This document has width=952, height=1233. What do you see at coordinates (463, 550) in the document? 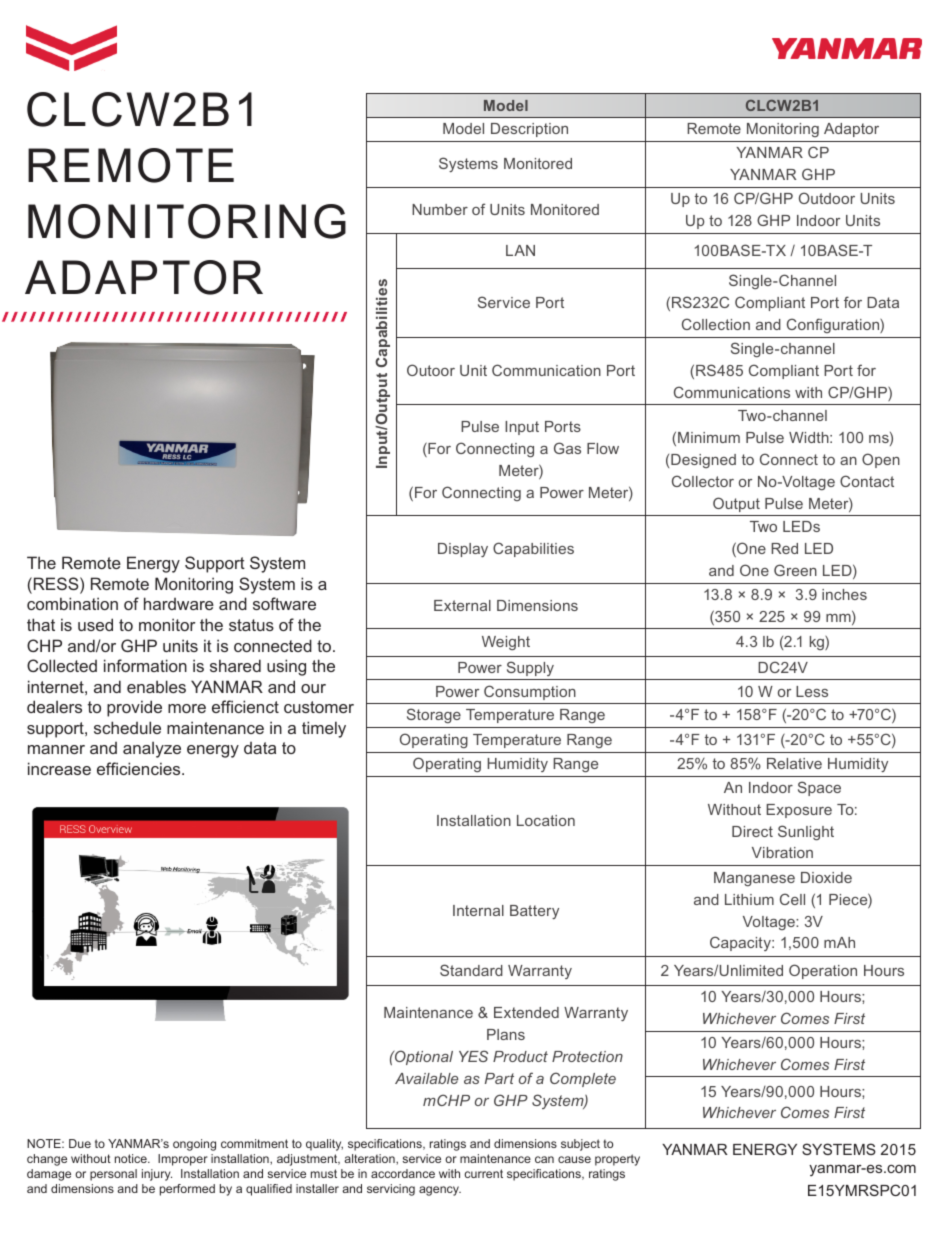
I see `Display` at bounding box center [463, 550].
